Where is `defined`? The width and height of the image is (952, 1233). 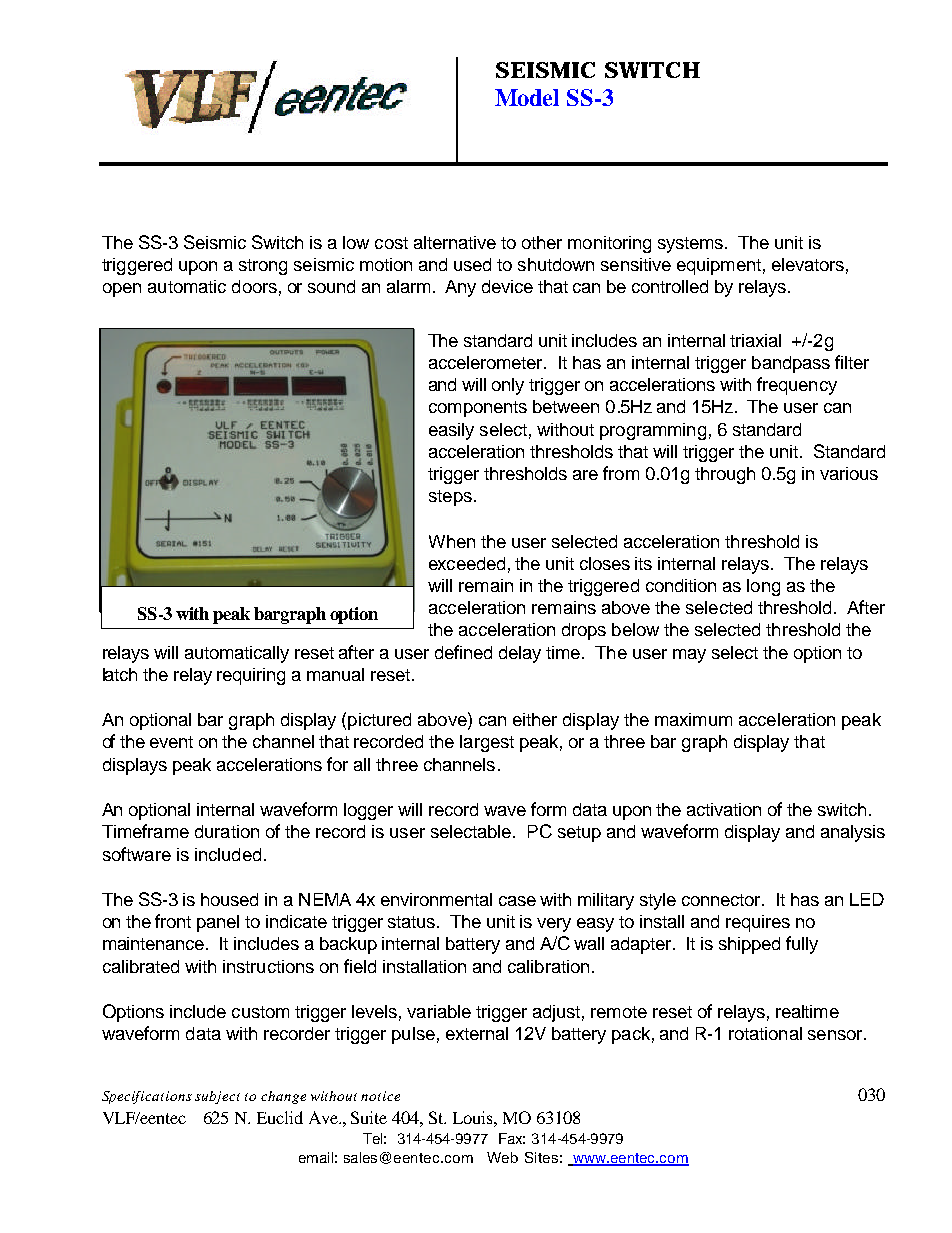
defined is located at coordinates (463, 652).
